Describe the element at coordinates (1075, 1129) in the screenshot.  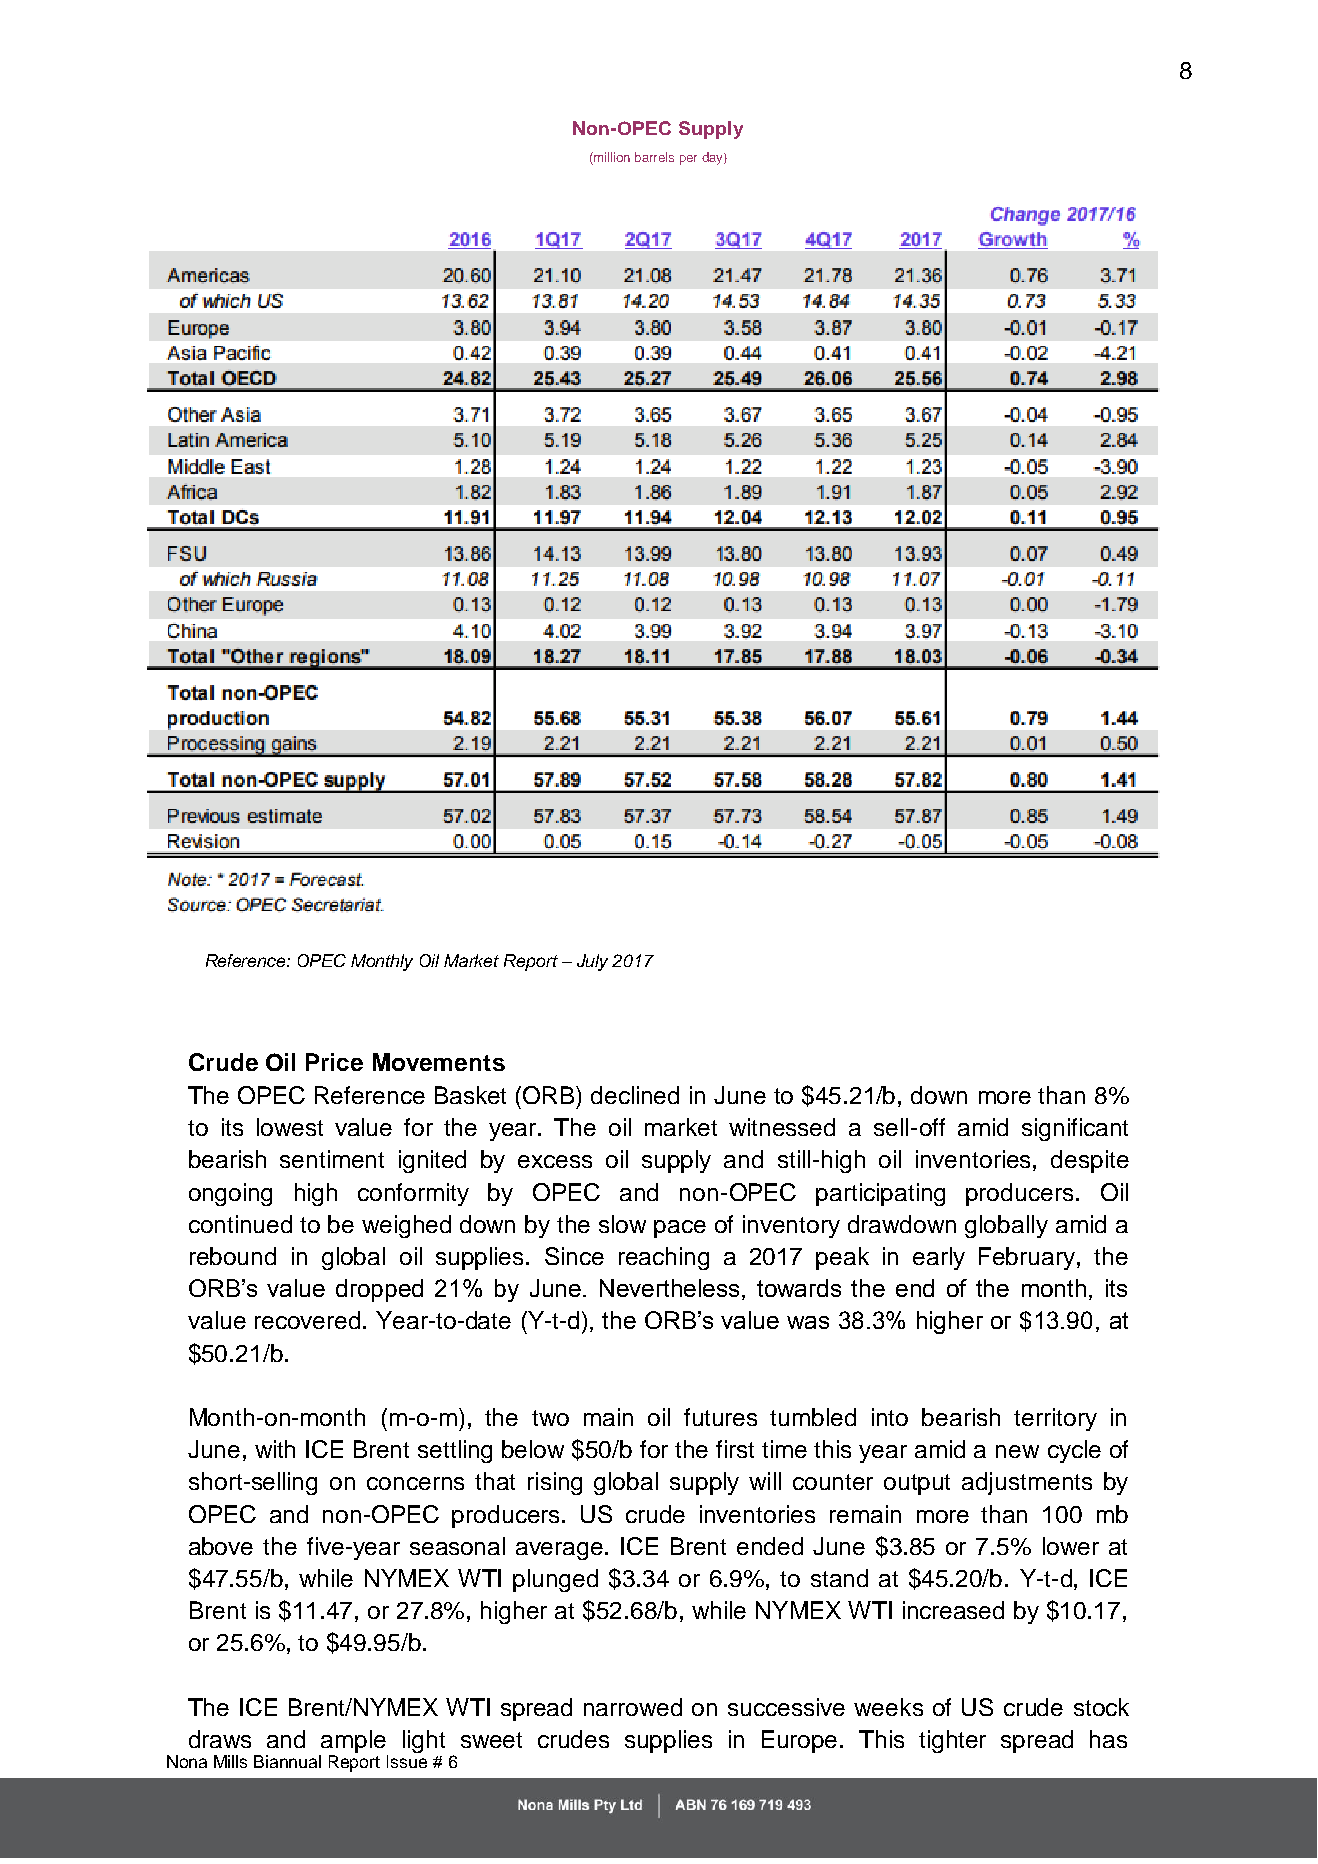
I see `significant` at that location.
